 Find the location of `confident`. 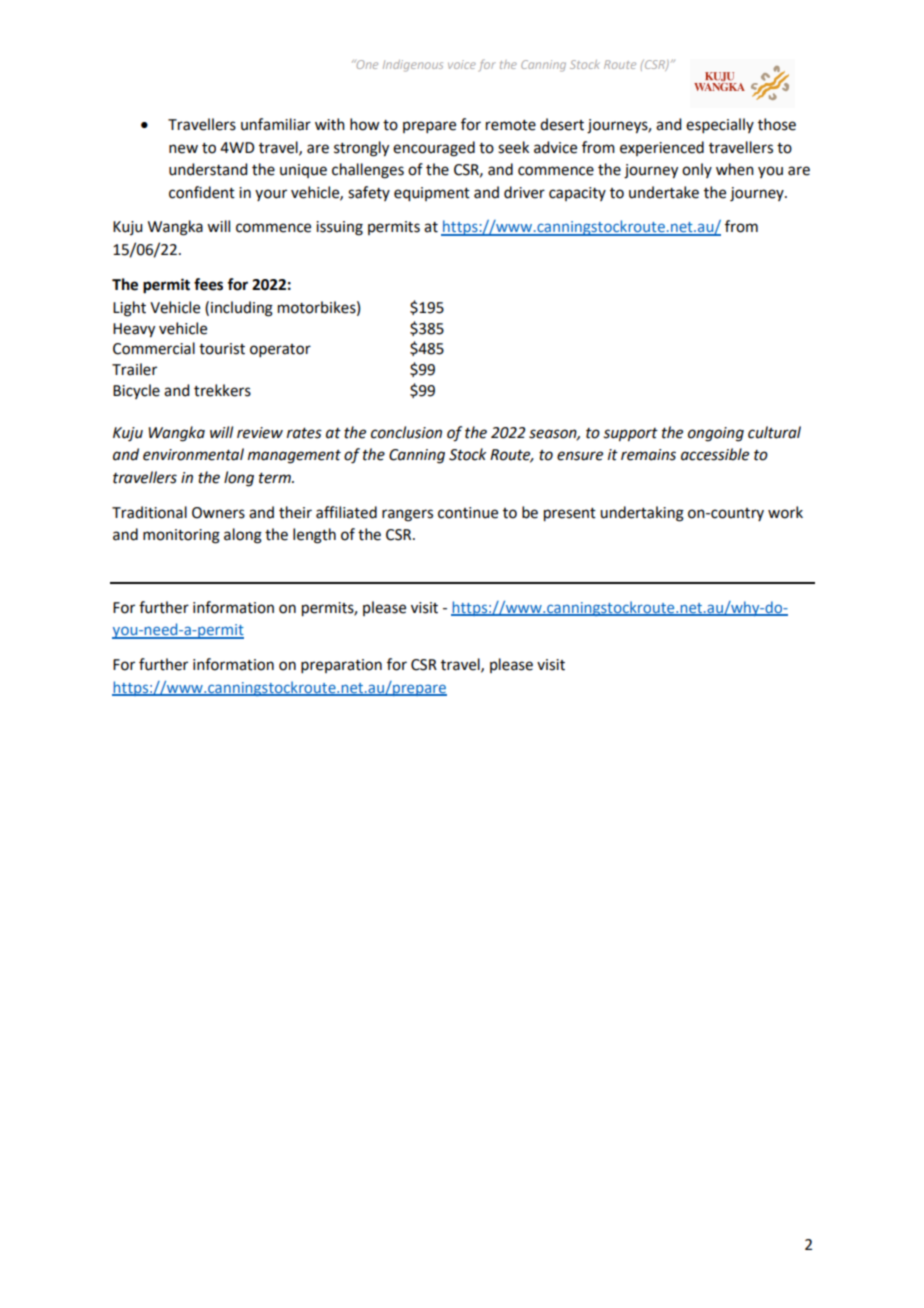

confident is located at coordinates (202, 192).
